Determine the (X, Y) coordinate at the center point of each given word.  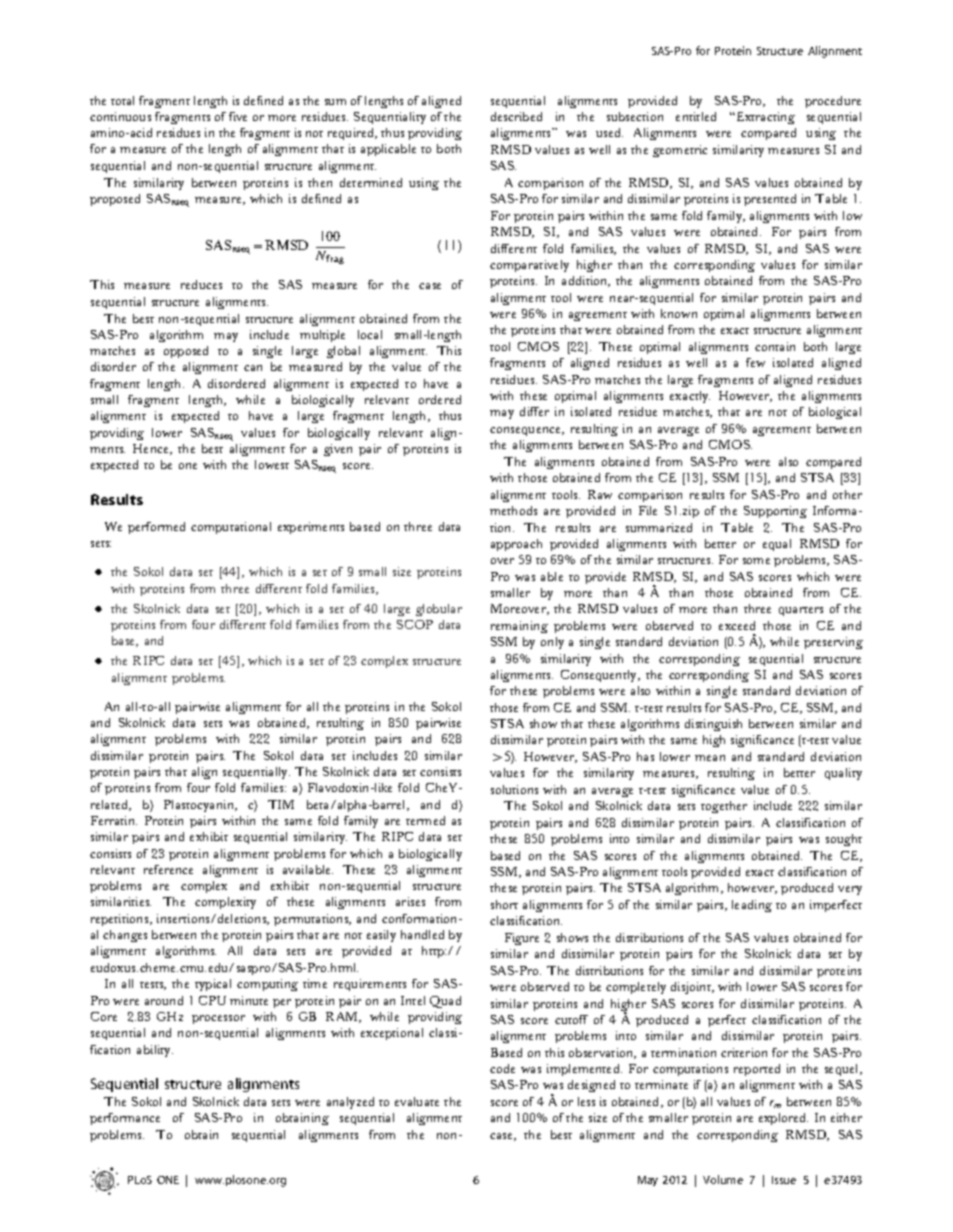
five (238, 116)
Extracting (764, 118)
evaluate (417, 1101)
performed (156, 528)
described (516, 116)
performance (125, 1119)
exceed (737, 625)
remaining (519, 627)
